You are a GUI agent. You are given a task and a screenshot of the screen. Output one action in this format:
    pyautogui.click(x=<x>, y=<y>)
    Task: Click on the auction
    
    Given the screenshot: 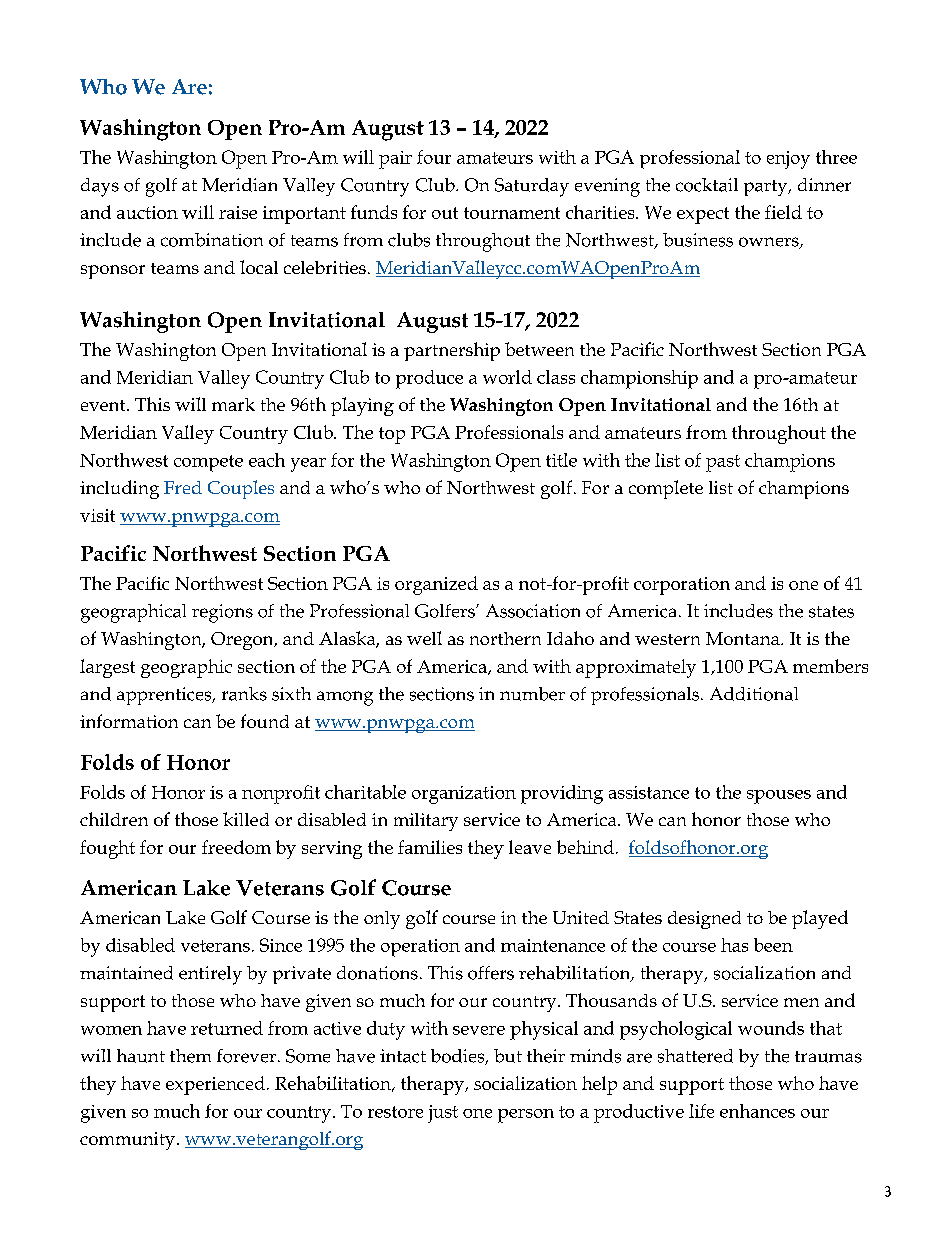 What is the action you would take?
    pyautogui.click(x=147, y=212)
